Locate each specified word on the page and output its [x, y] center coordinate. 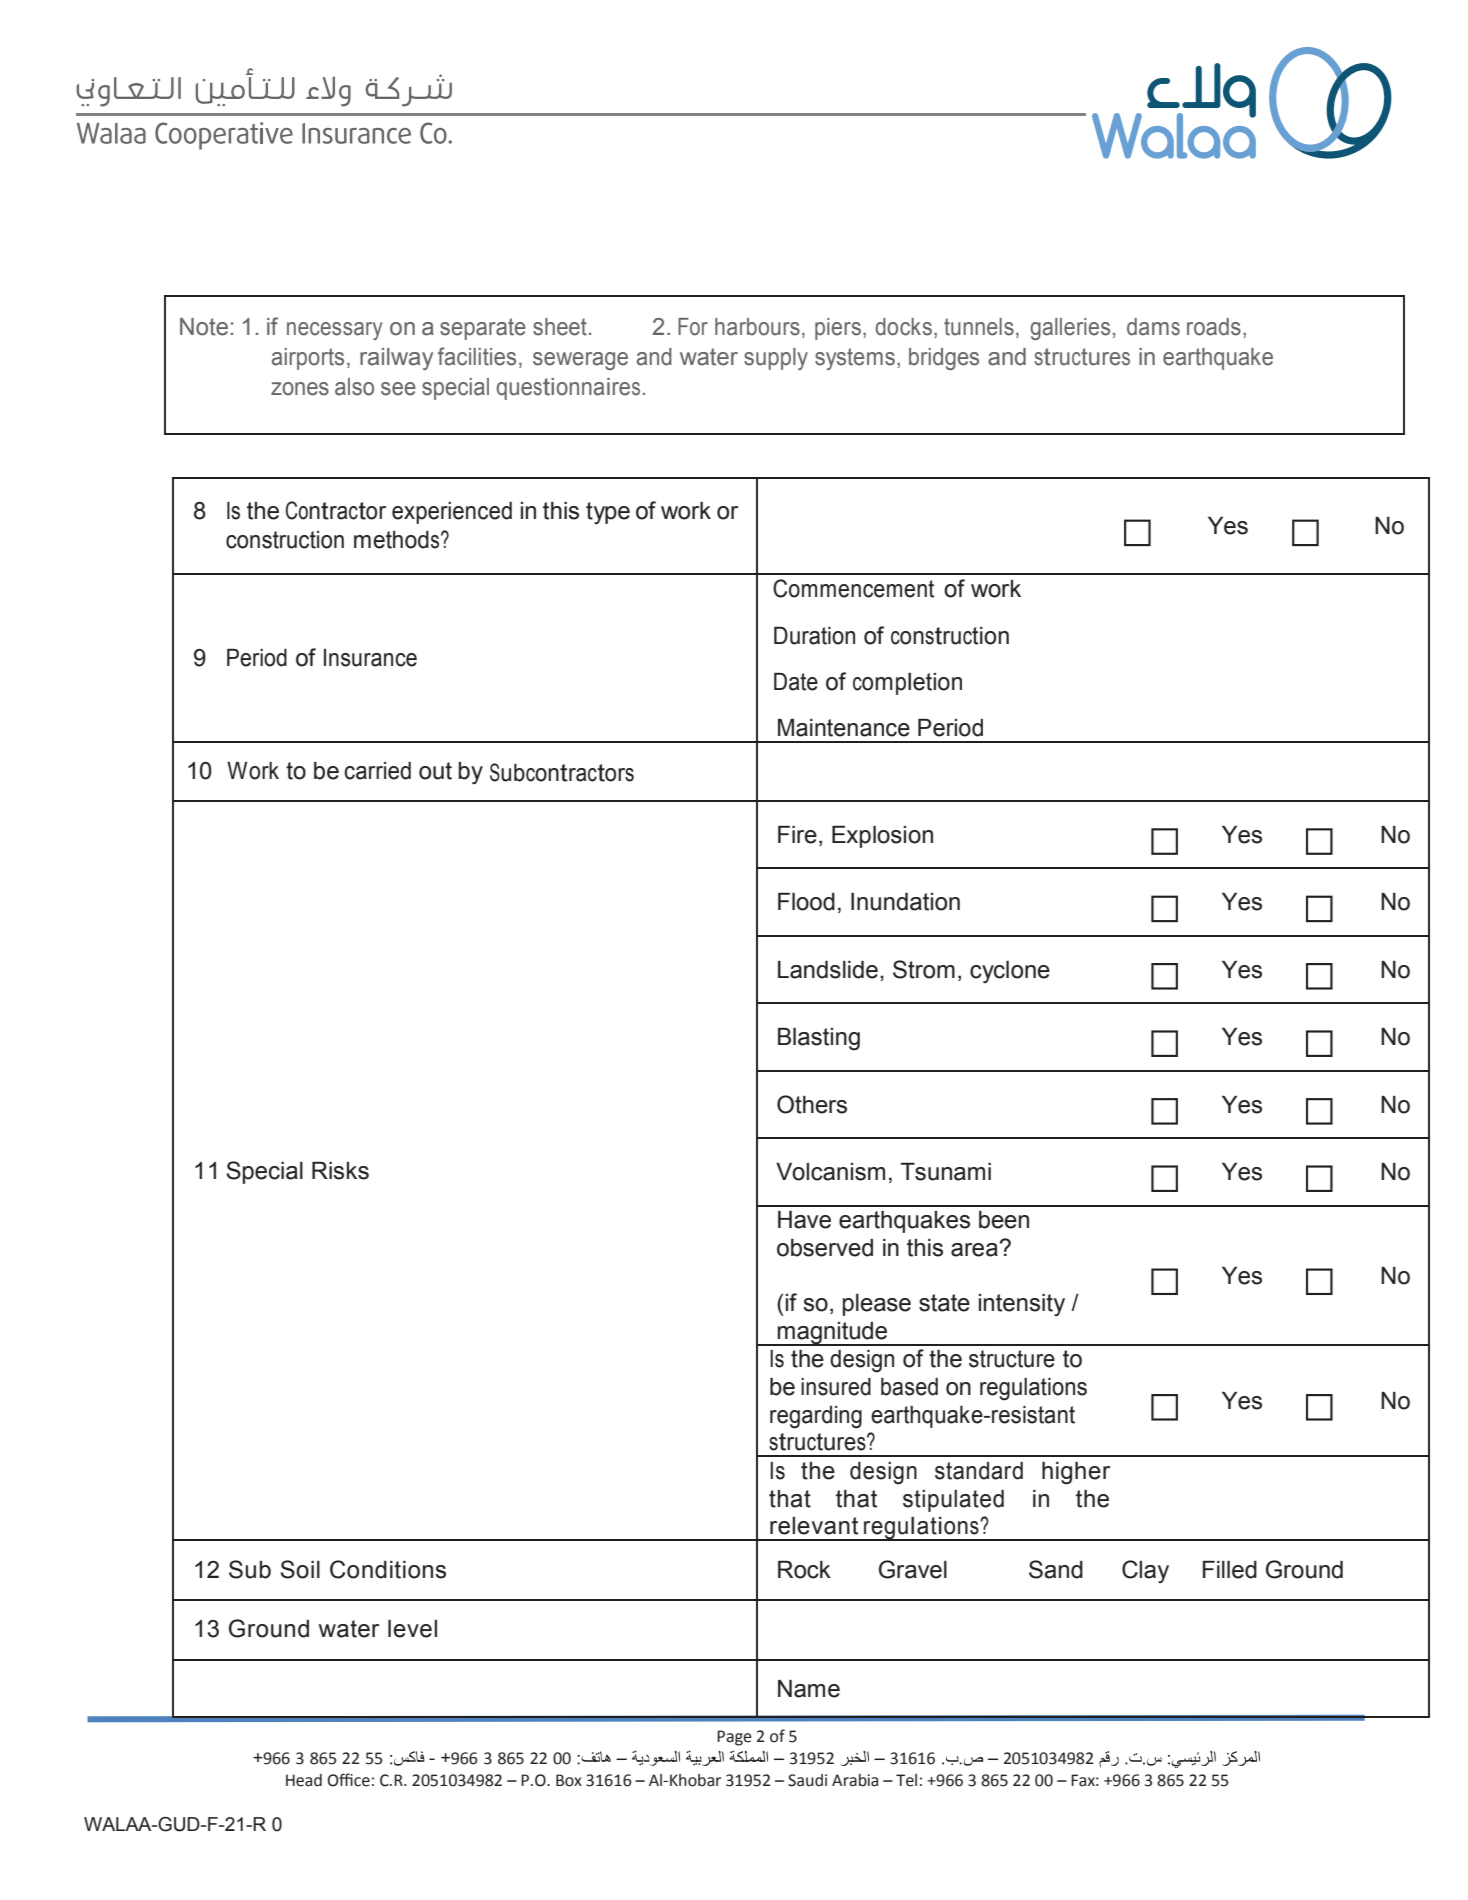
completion [907, 684]
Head [304, 1780]
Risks [340, 1171]
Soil [300, 1569]
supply [776, 359]
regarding [816, 1417]
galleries [1070, 329]
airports [308, 359]
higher [1076, 1473]
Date [796, 682]
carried [377, 771]
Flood [806, 902]
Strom [924, 969]
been [1004, 1220]
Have [804, 1220]
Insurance [370, 658]
